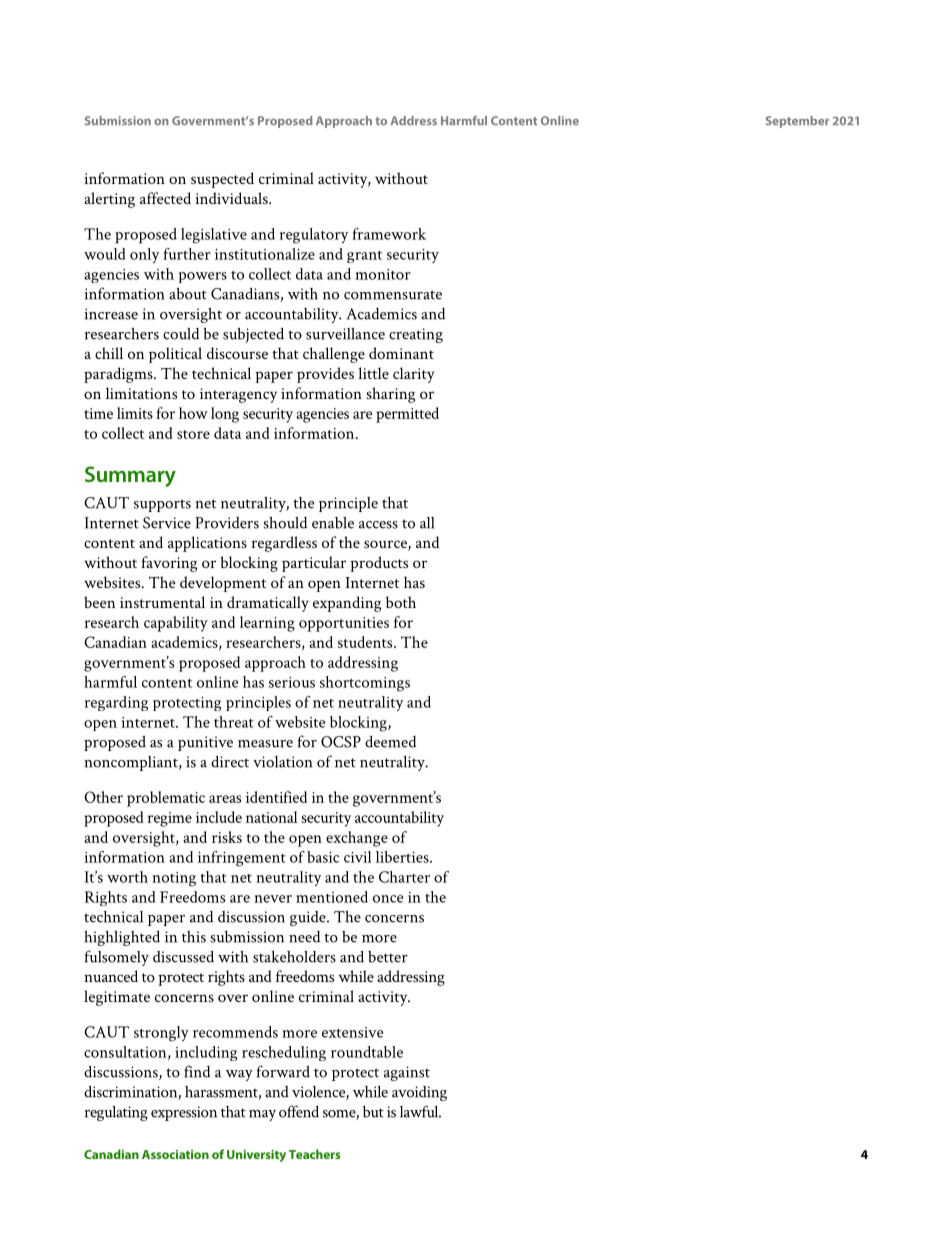  What do you see at coordinates (797, 122) in the image?
I see `September` at bounding box center [797, 122].
